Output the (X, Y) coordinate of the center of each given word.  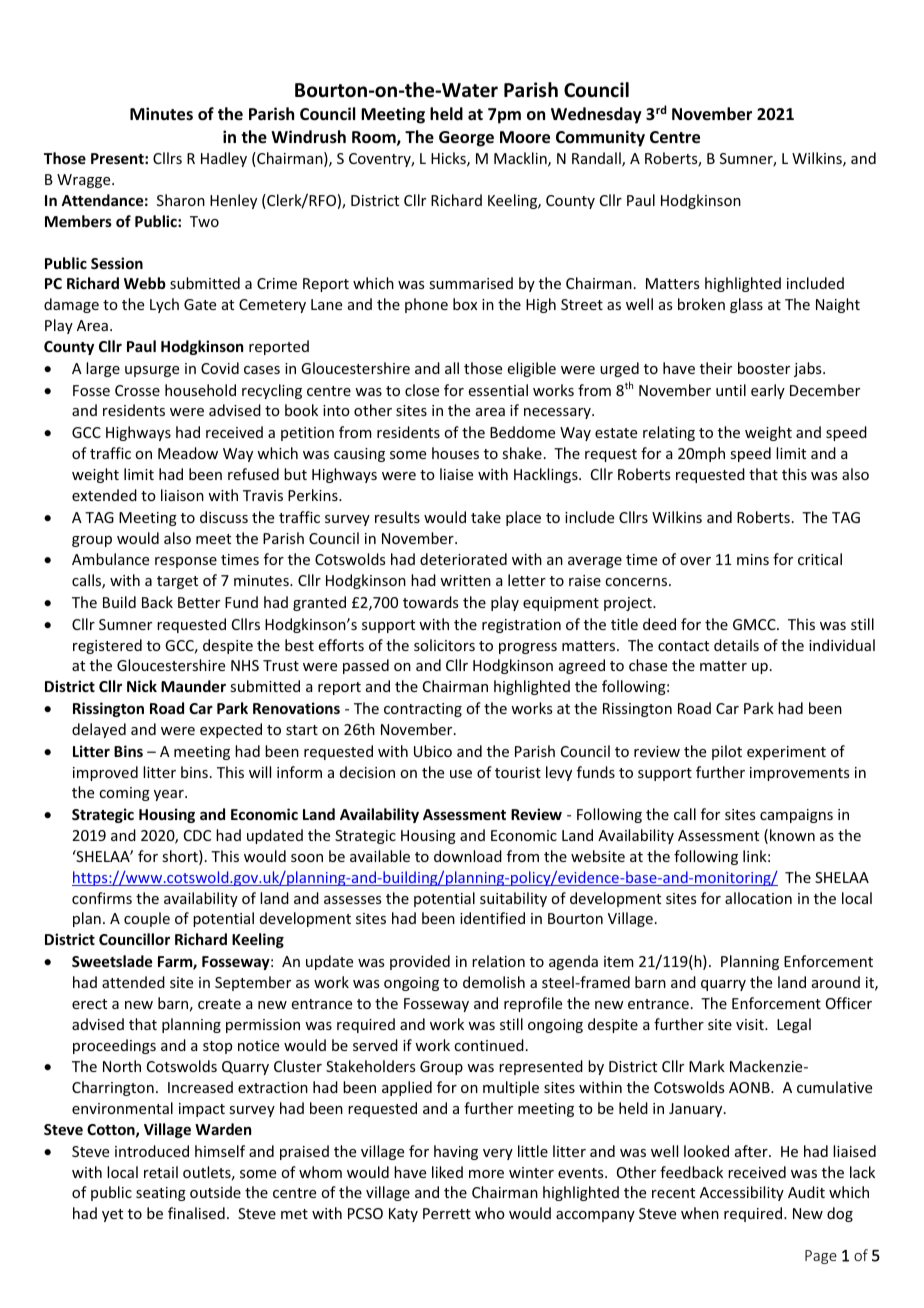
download (468, 856)
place (523, 518)
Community (600, 138)
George (466, 139)
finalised (196, 1213)
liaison (182, 495)
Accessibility (742, 1193)
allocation (758, 898)
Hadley (224, 159)
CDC (197, 835)
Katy (403, 1215)
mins (753, 559)
